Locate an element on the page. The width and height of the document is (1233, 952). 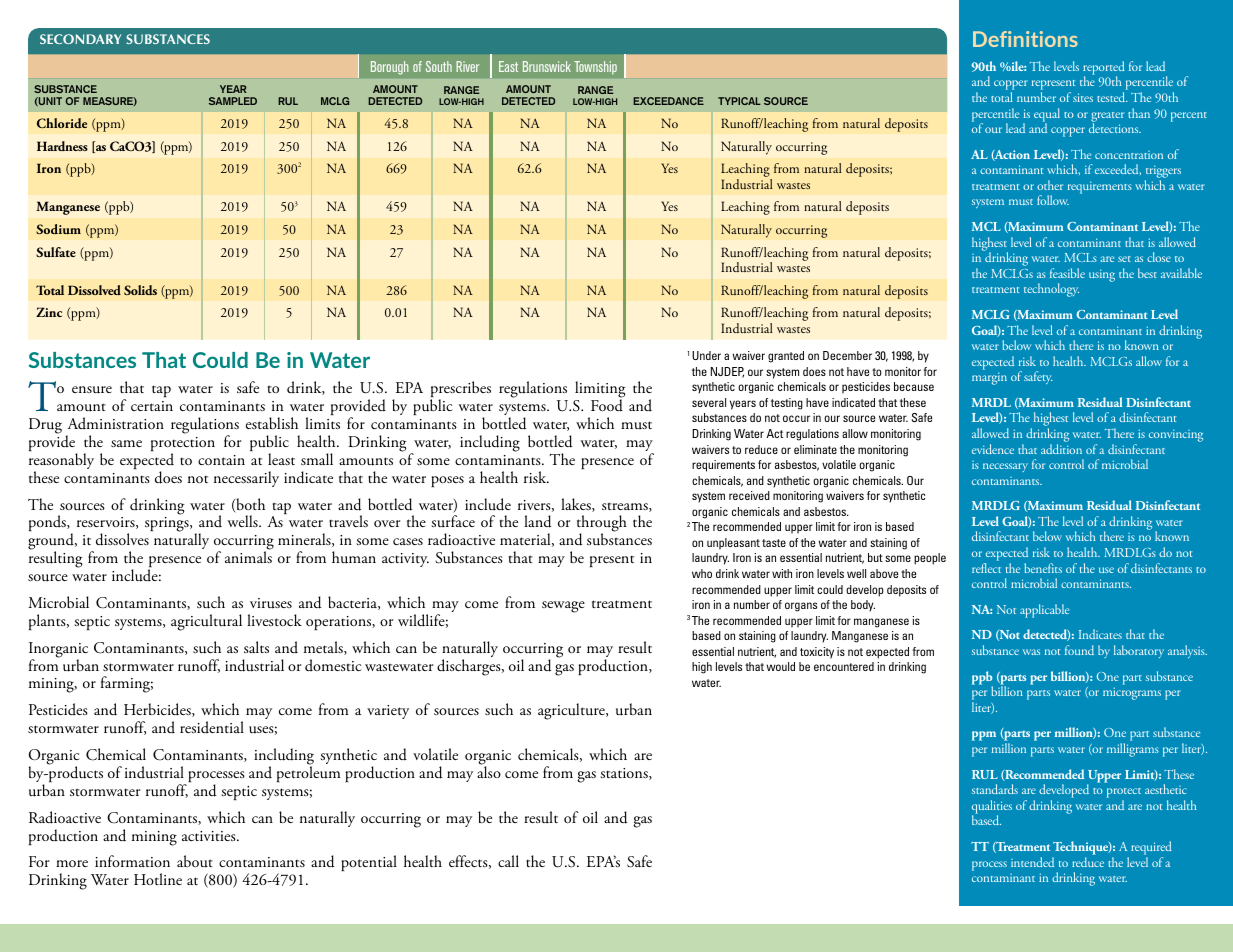
call is located at coordinates (508, 861).
